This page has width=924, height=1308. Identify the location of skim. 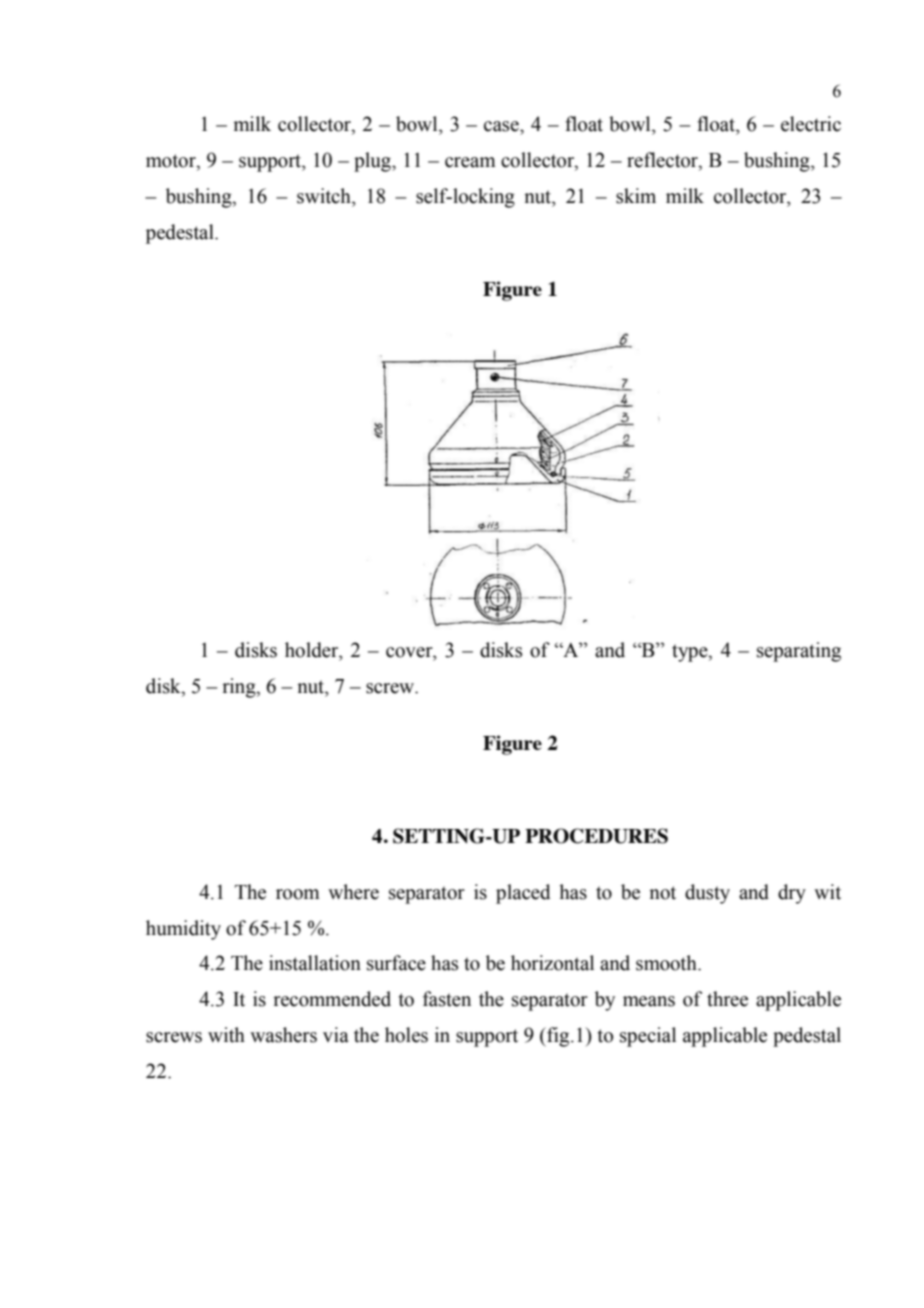
(636, 196).
